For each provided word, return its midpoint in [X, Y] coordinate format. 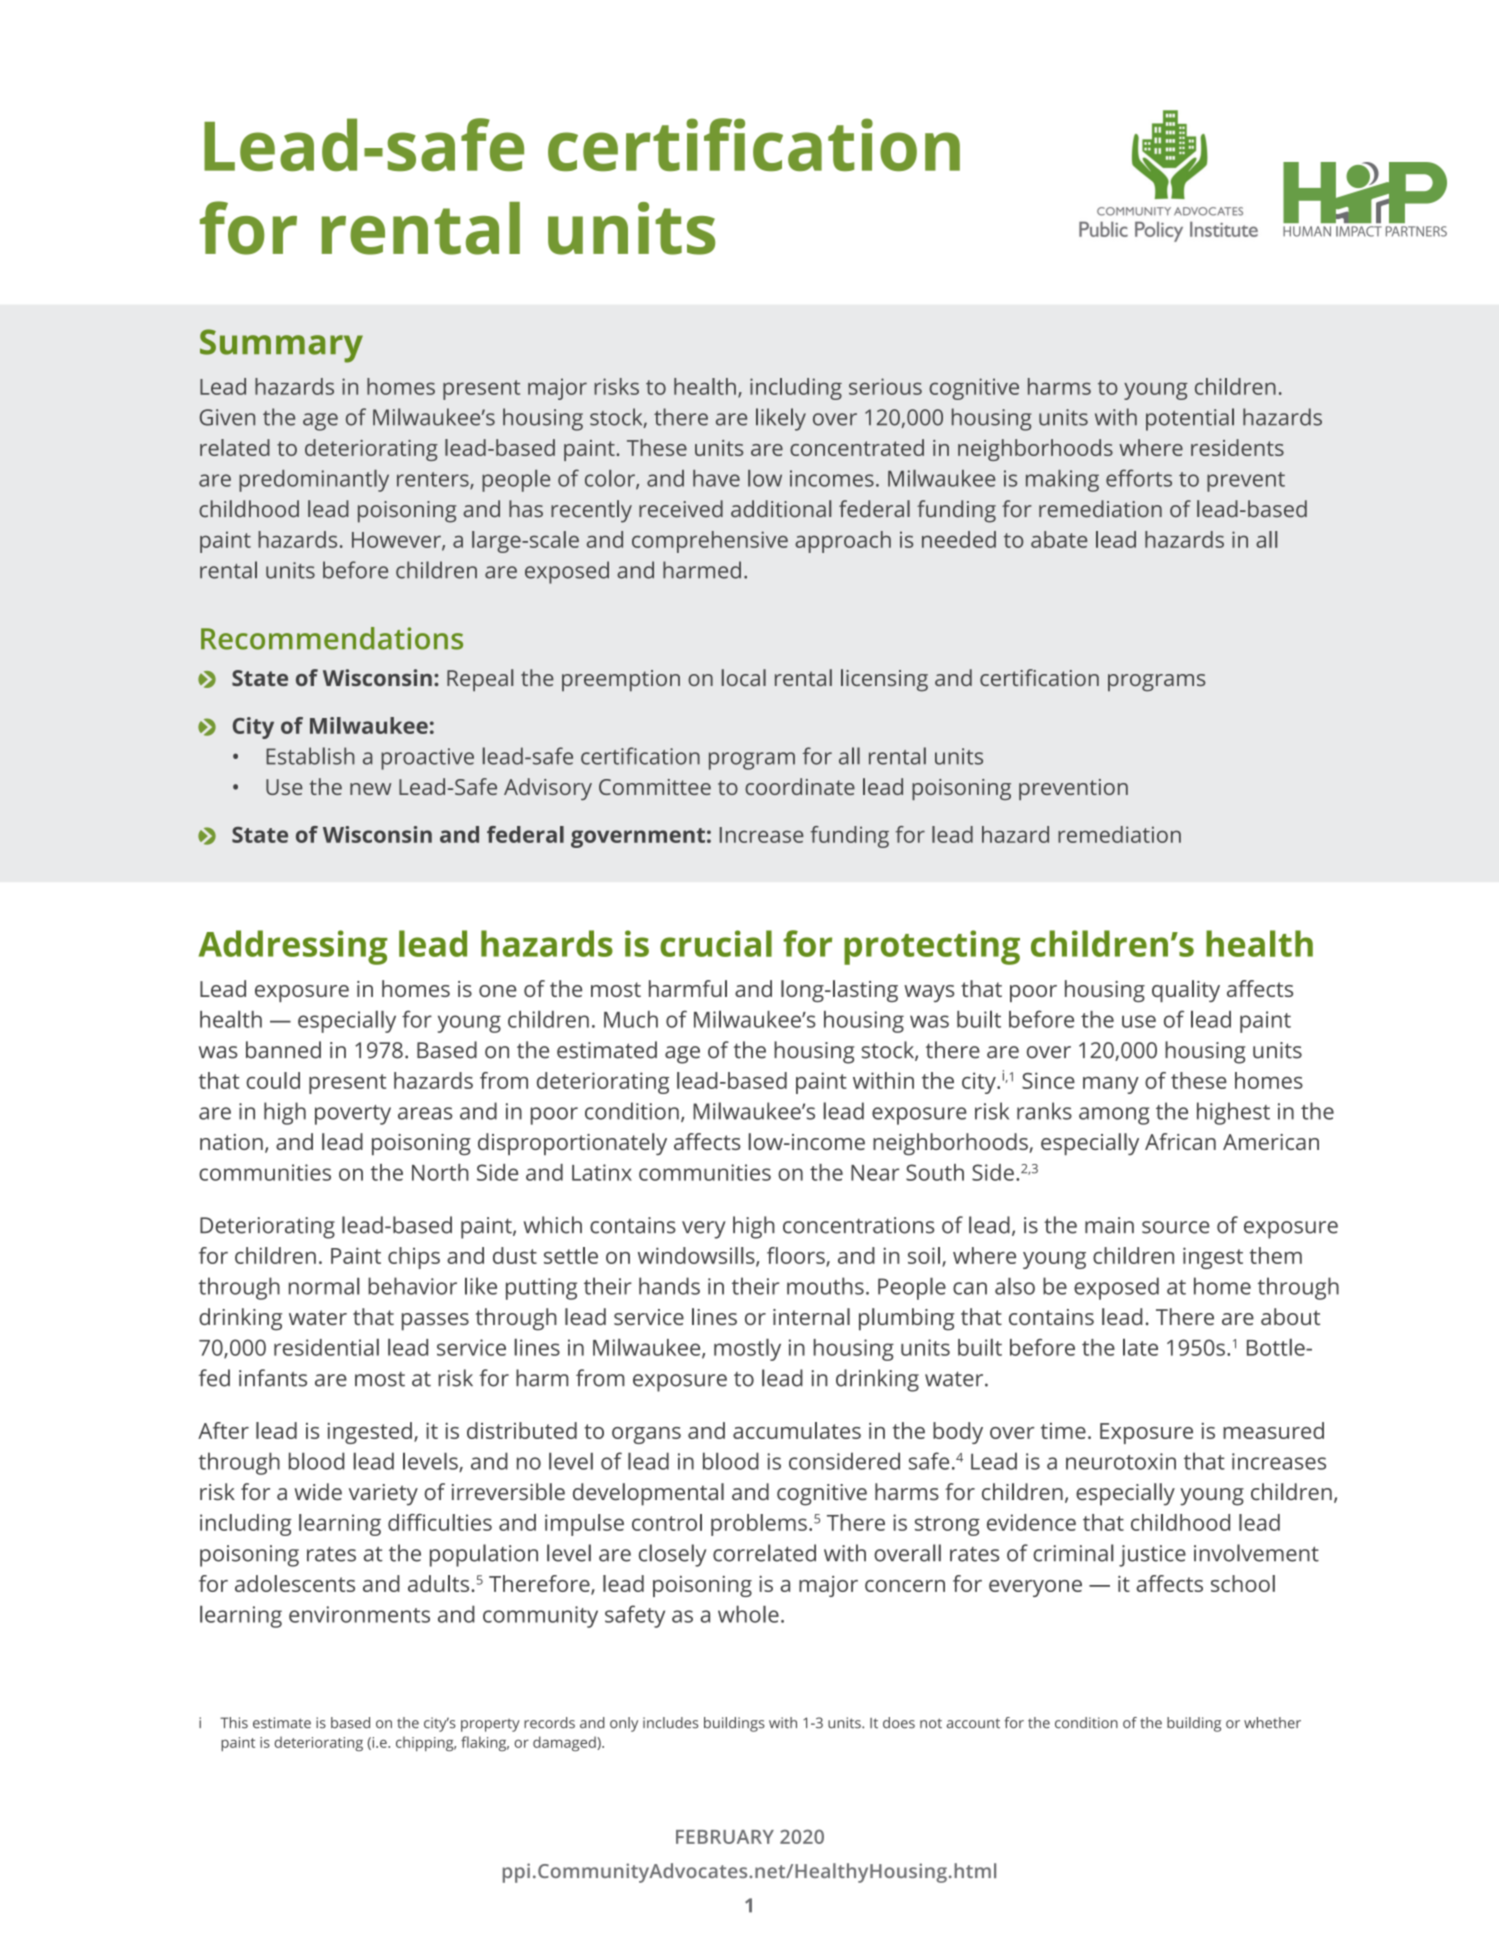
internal [811, 1316]
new [370, 789]
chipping [426, 1743]
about [1290, 1316]
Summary [281, 346]
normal [324, 1286]
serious [885, 386]
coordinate [800, 786]
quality [1186, 991]
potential [1190, 419]
